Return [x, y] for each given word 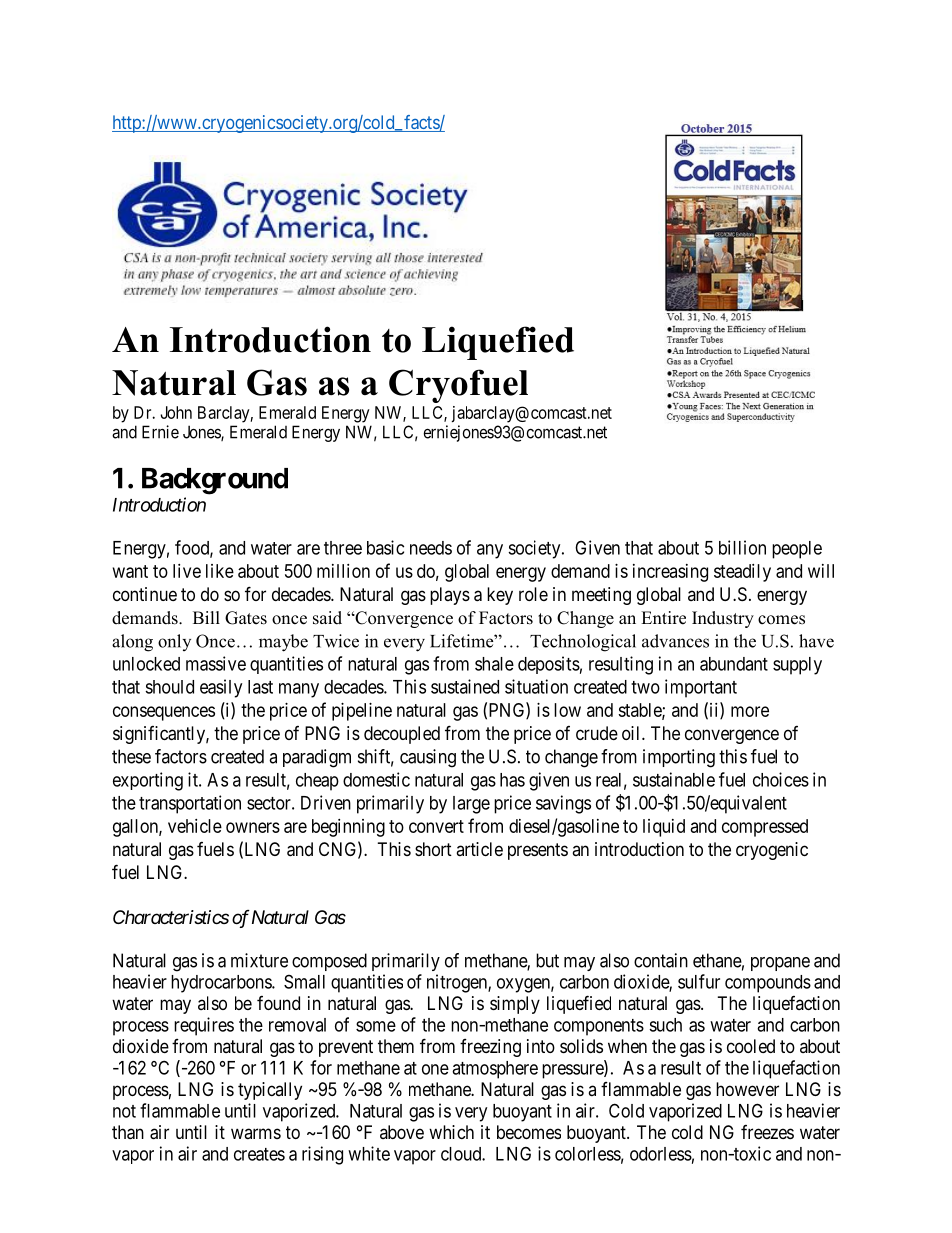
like [220, 571]
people [797, 550]
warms [256, 1133]
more [750, 711]
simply [515, 1005]
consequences [164, 713]
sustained [465, 686]
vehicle [195, 826]
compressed [765, 828]
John [176, 412]
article [479, 849]
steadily [742, 573]
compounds [768, 984]
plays [450, 596]
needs [431, 548]
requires [204, 1026]
